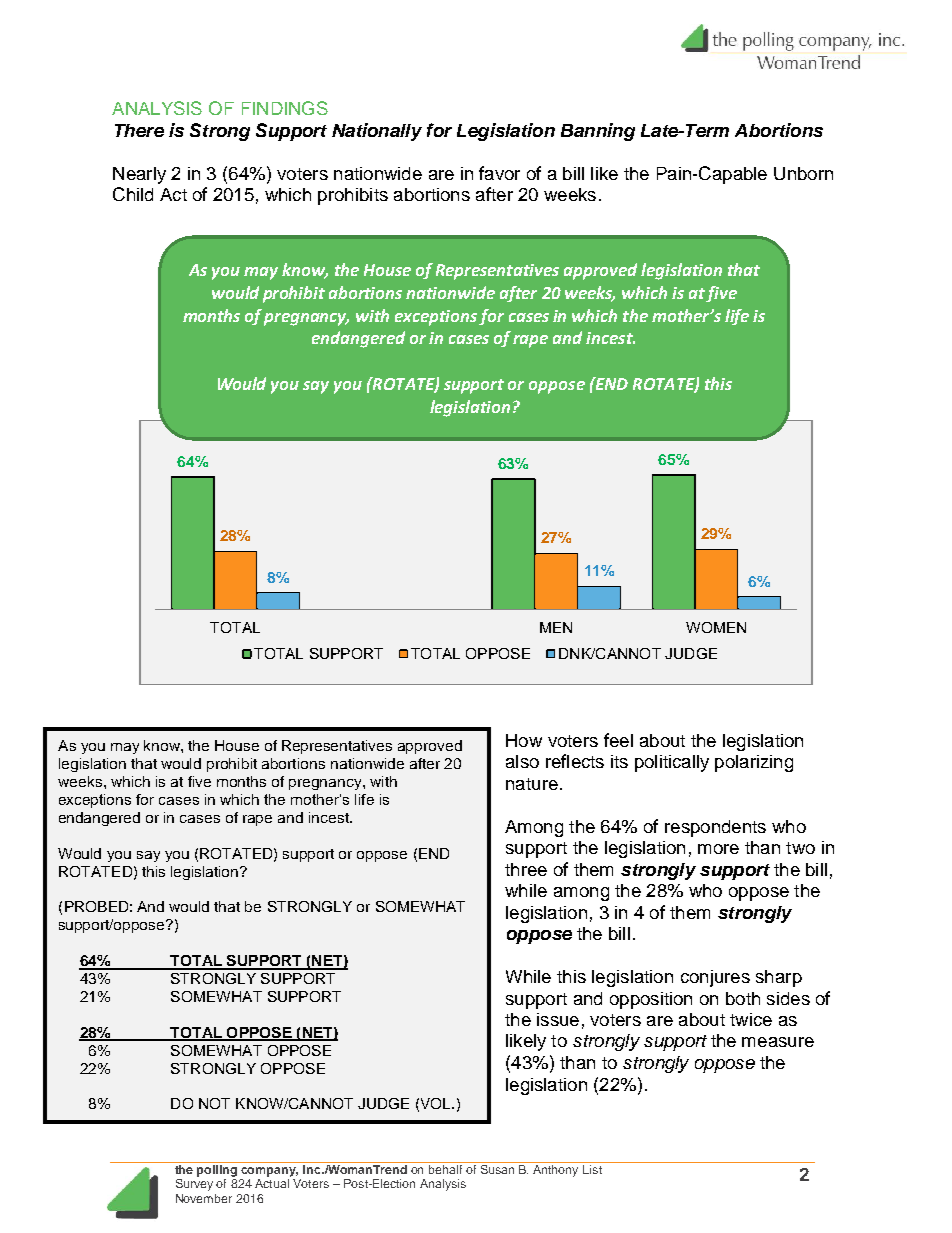  Describe the element at coordinates (377, 132) in the page. I see `Nationally` at that location.
